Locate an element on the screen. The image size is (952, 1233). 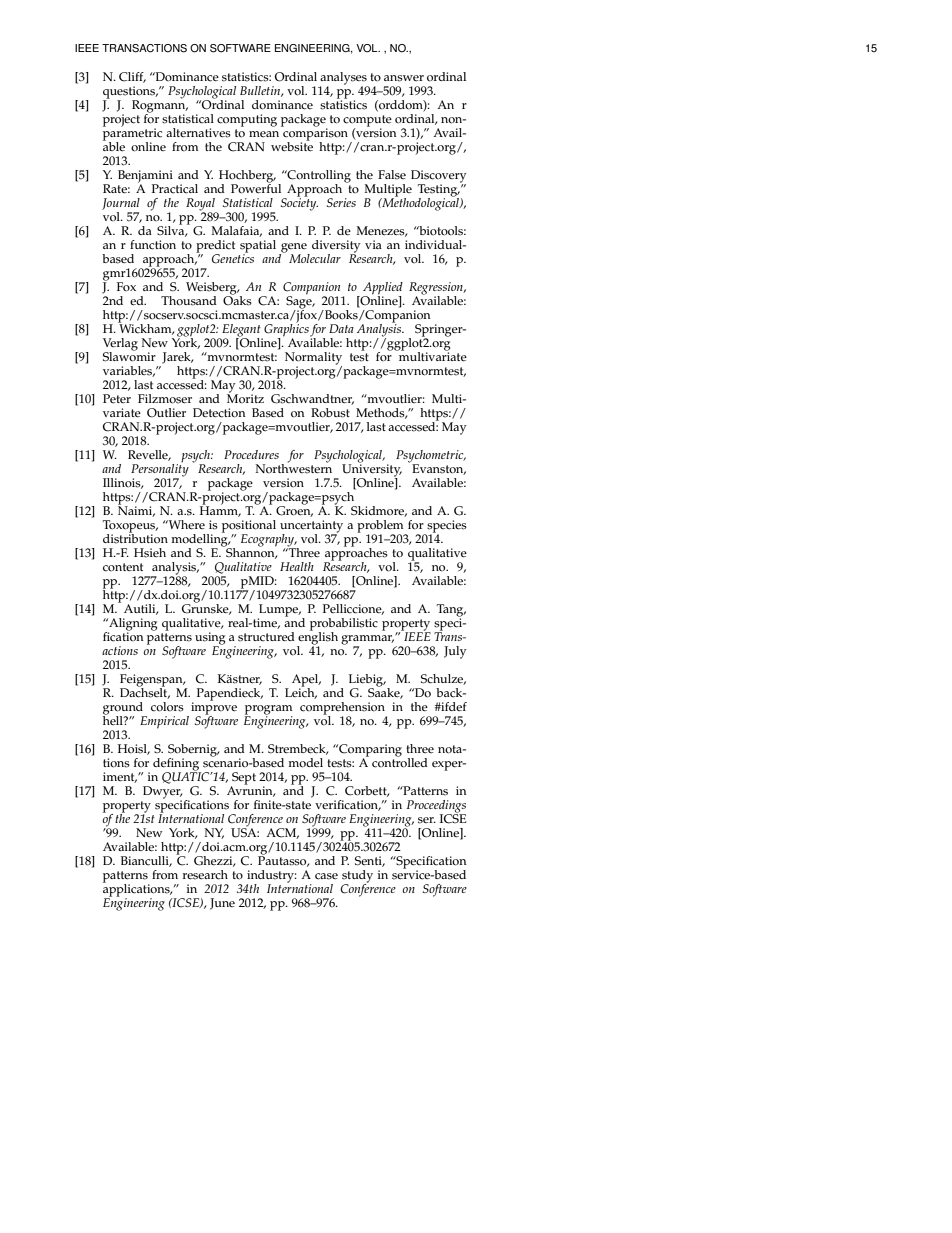
Practical is located at coordinates (175, 189).
